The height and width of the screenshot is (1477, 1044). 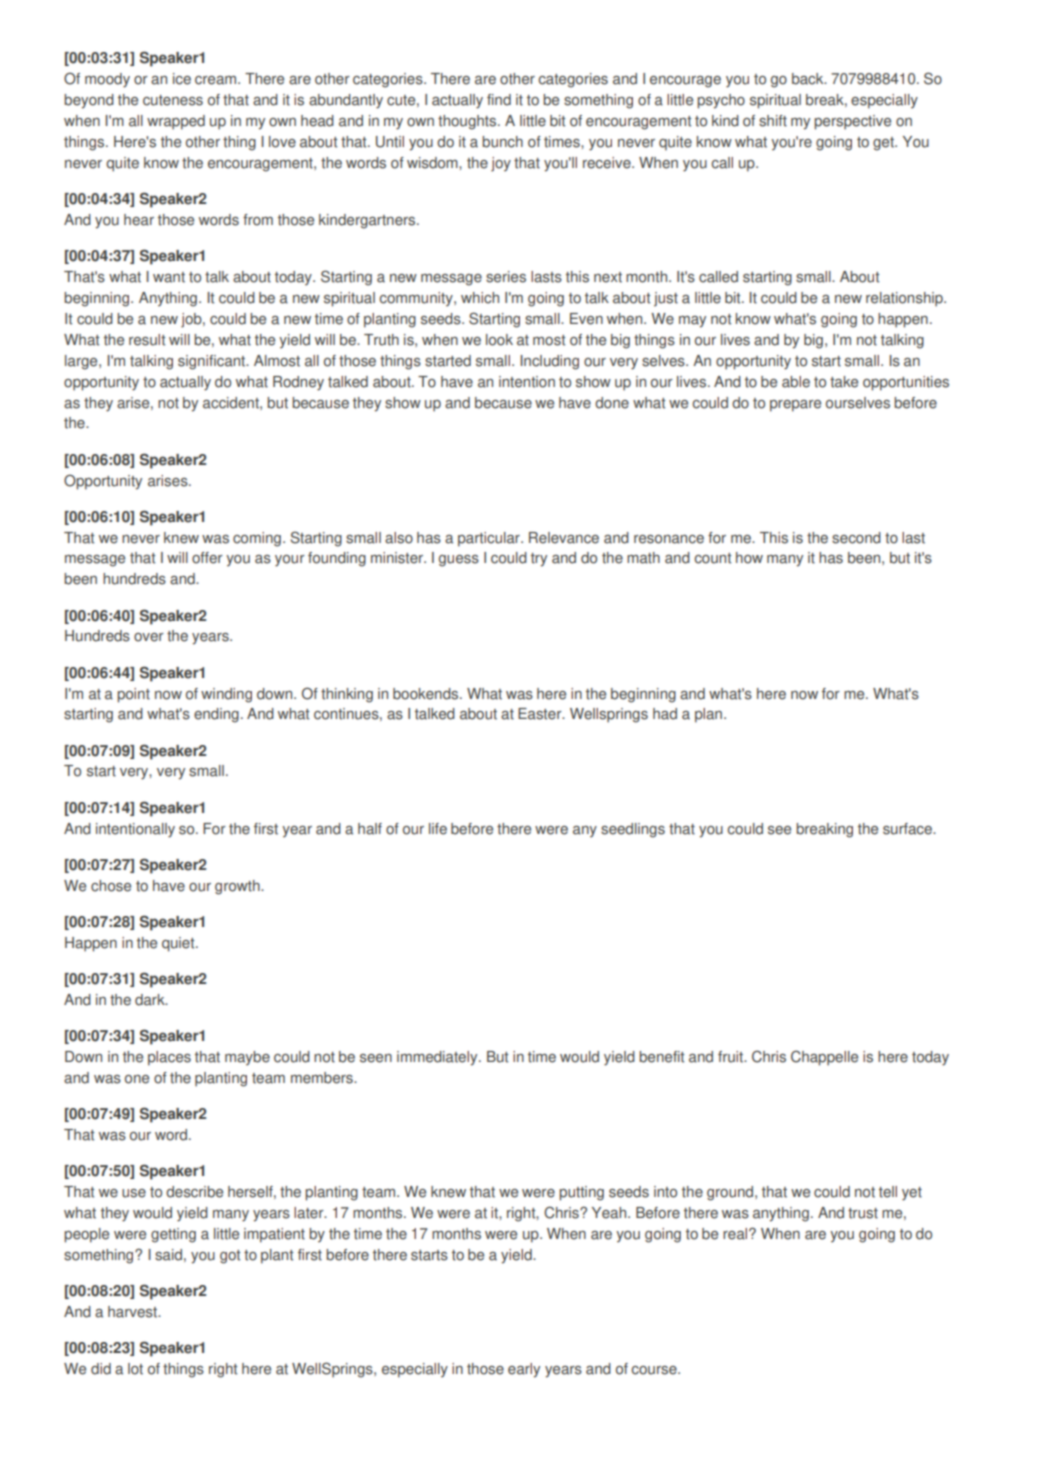 I want to click on find, so click(x=499, y=100).
